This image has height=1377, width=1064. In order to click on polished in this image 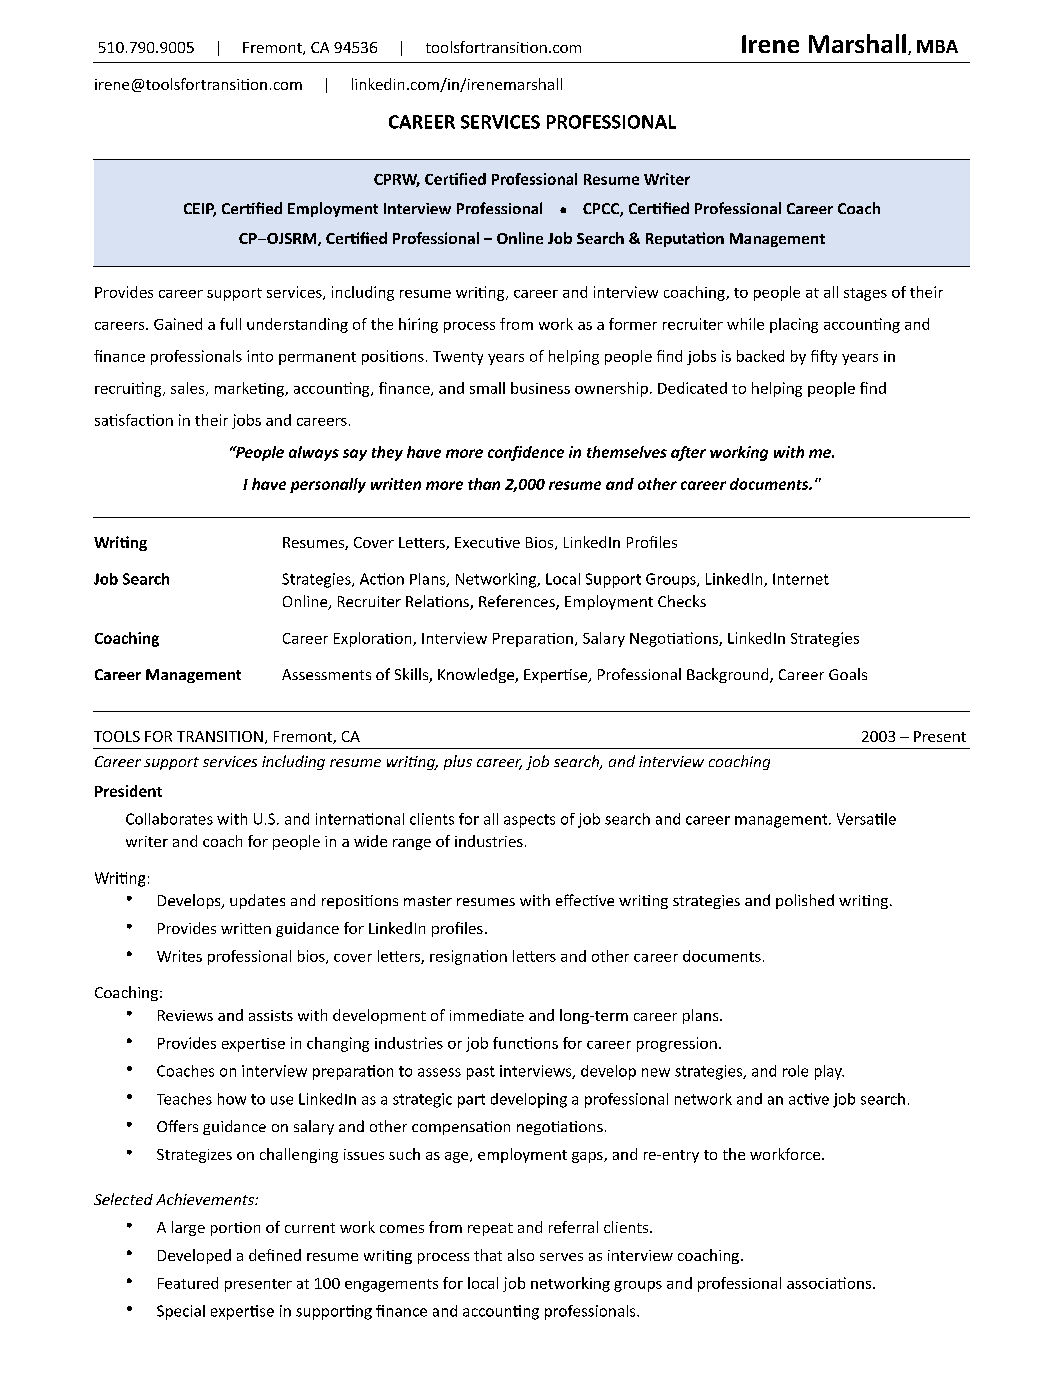, I will do `click(805, 901)`.
